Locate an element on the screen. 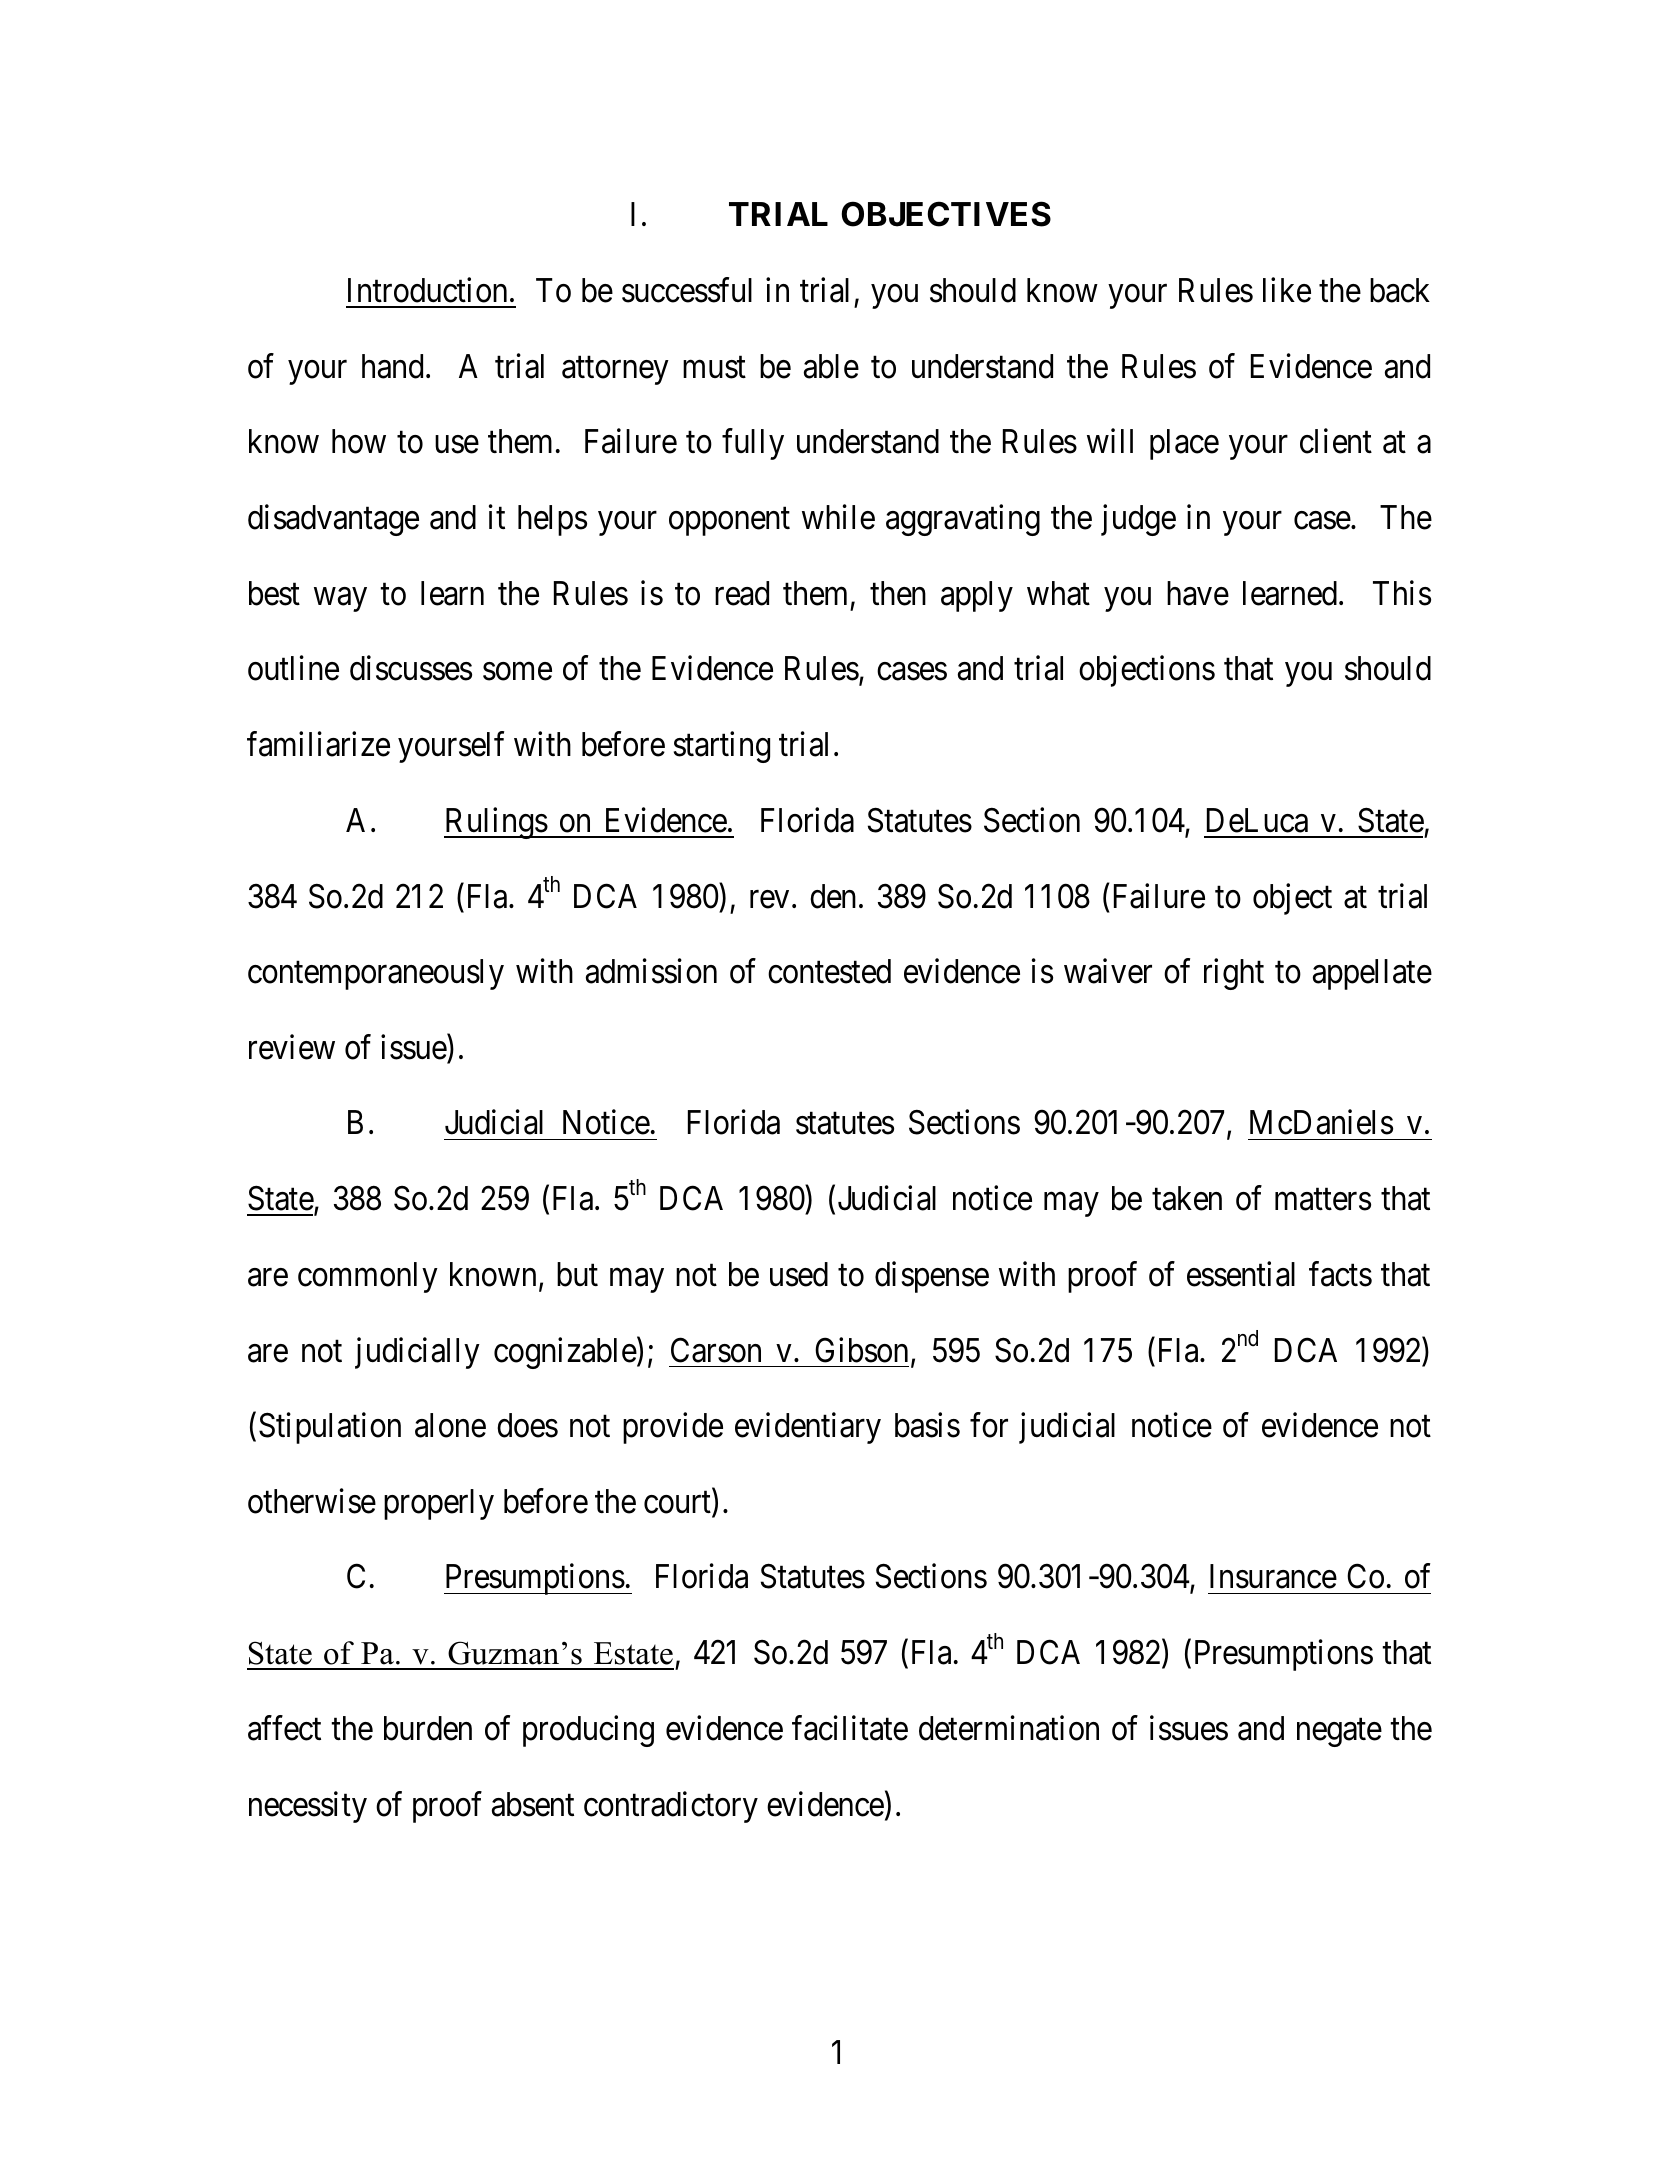  hand is located at coordinates (392, 366).
